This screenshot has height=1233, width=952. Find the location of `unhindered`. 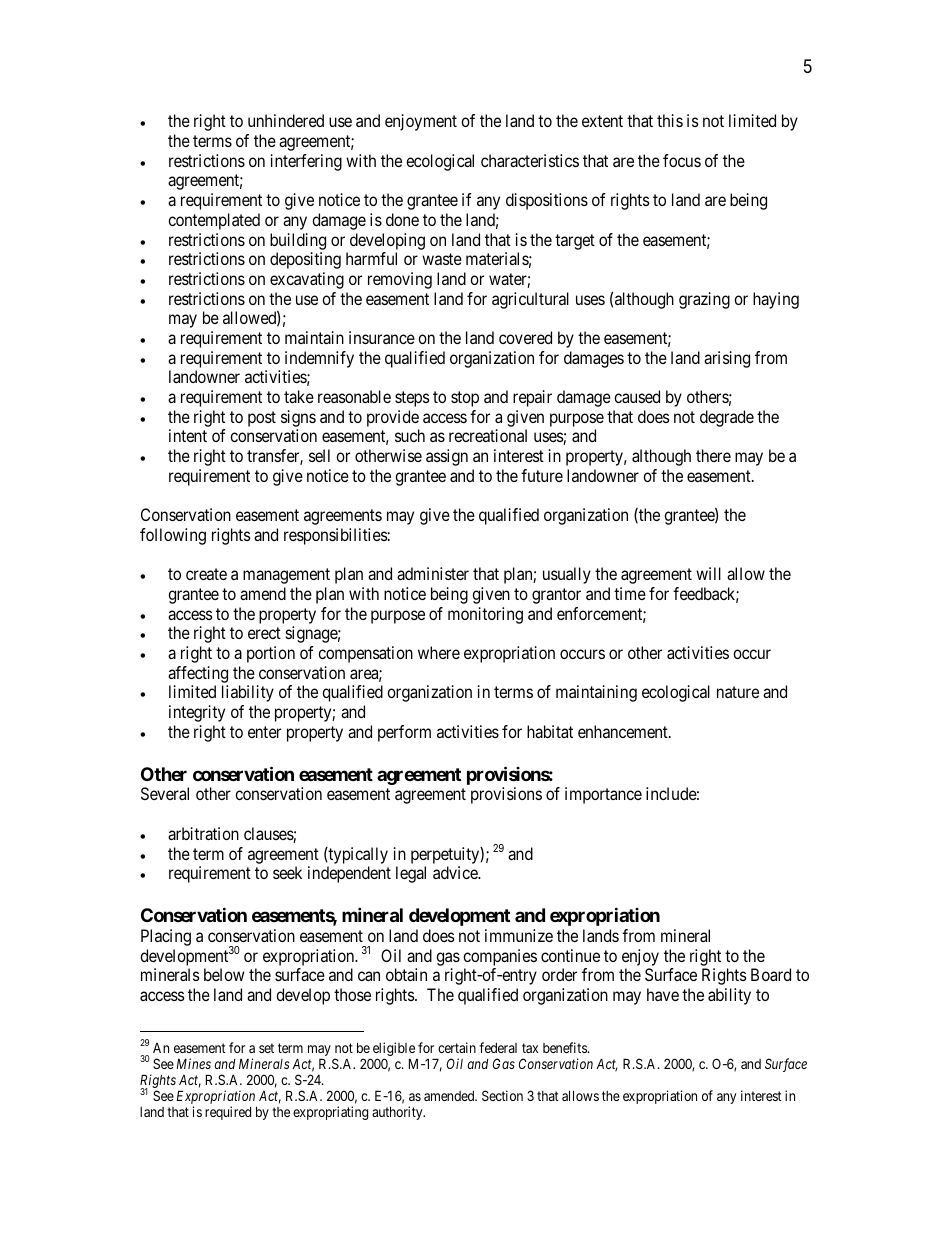

unhindered is located at coordinates (286, 120).
